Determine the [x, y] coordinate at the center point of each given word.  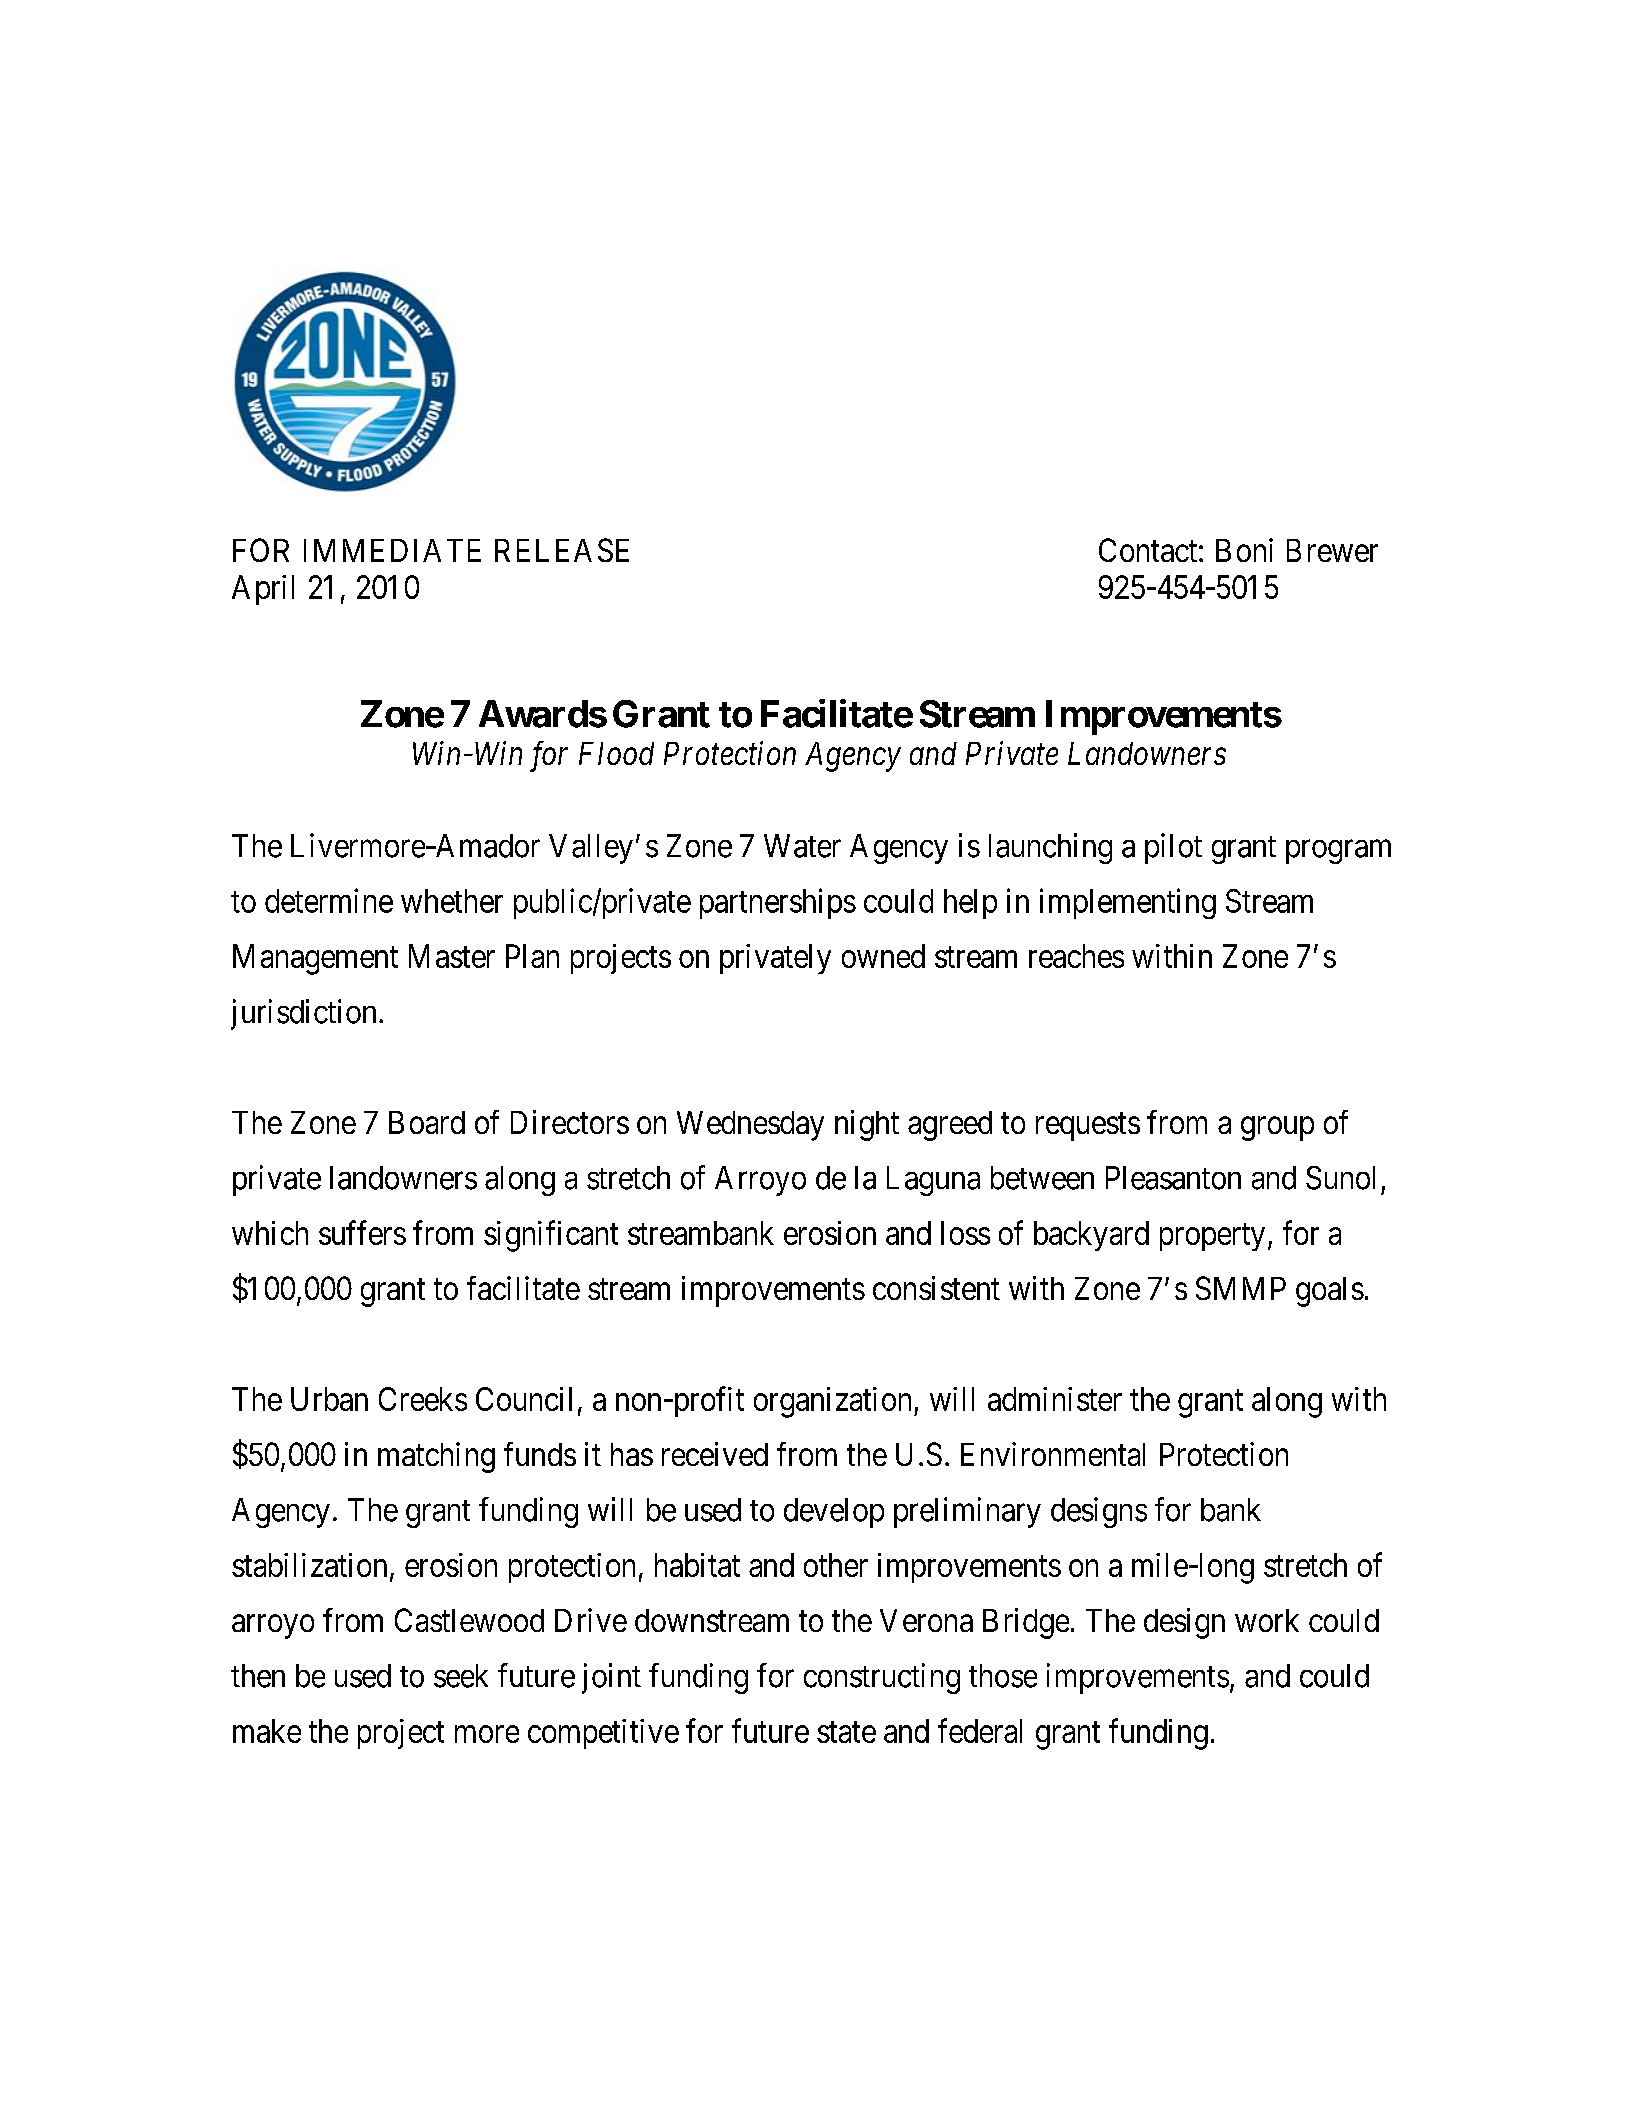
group [1277, 1129]
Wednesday [750, 1126]
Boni [1244, 550]
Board [427, 1122]
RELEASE [562, 550]
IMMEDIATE [392, 550]
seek [461, 1676]
